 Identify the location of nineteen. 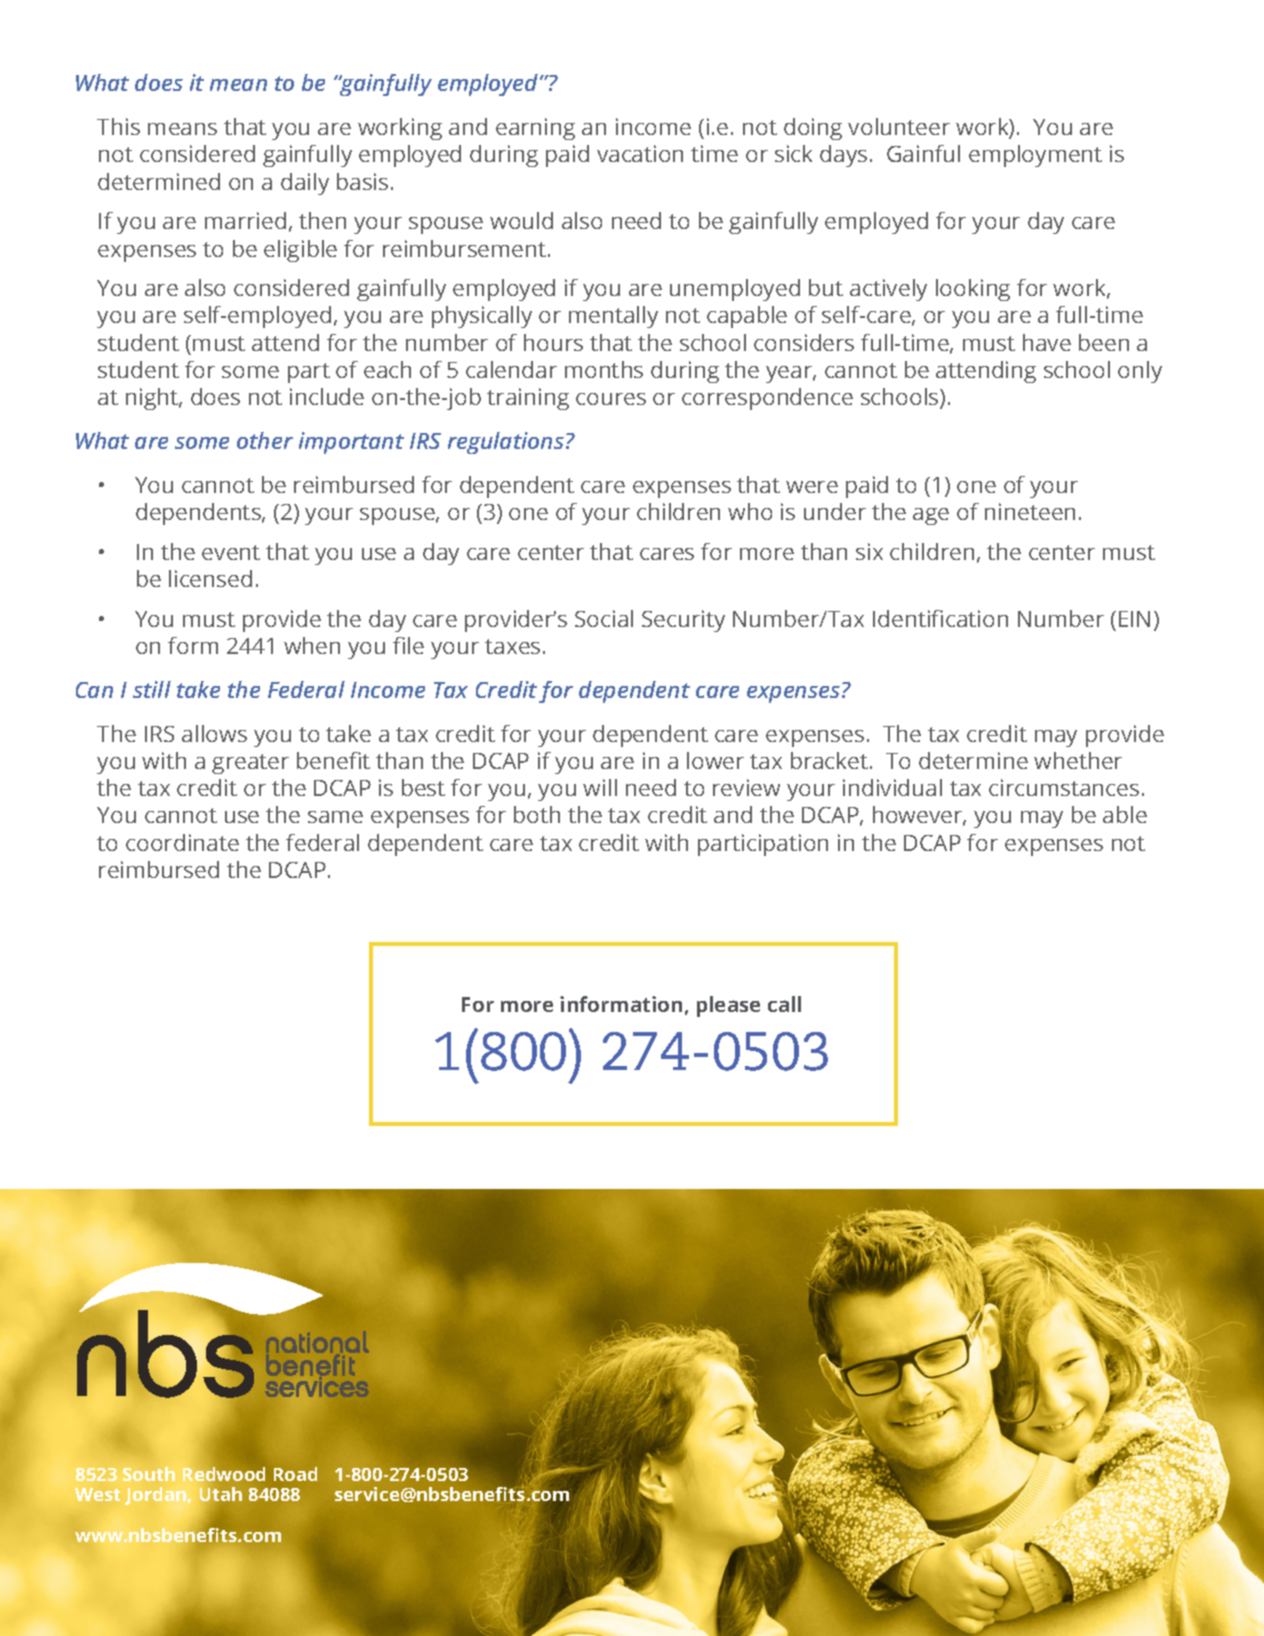
(1030, 511).
